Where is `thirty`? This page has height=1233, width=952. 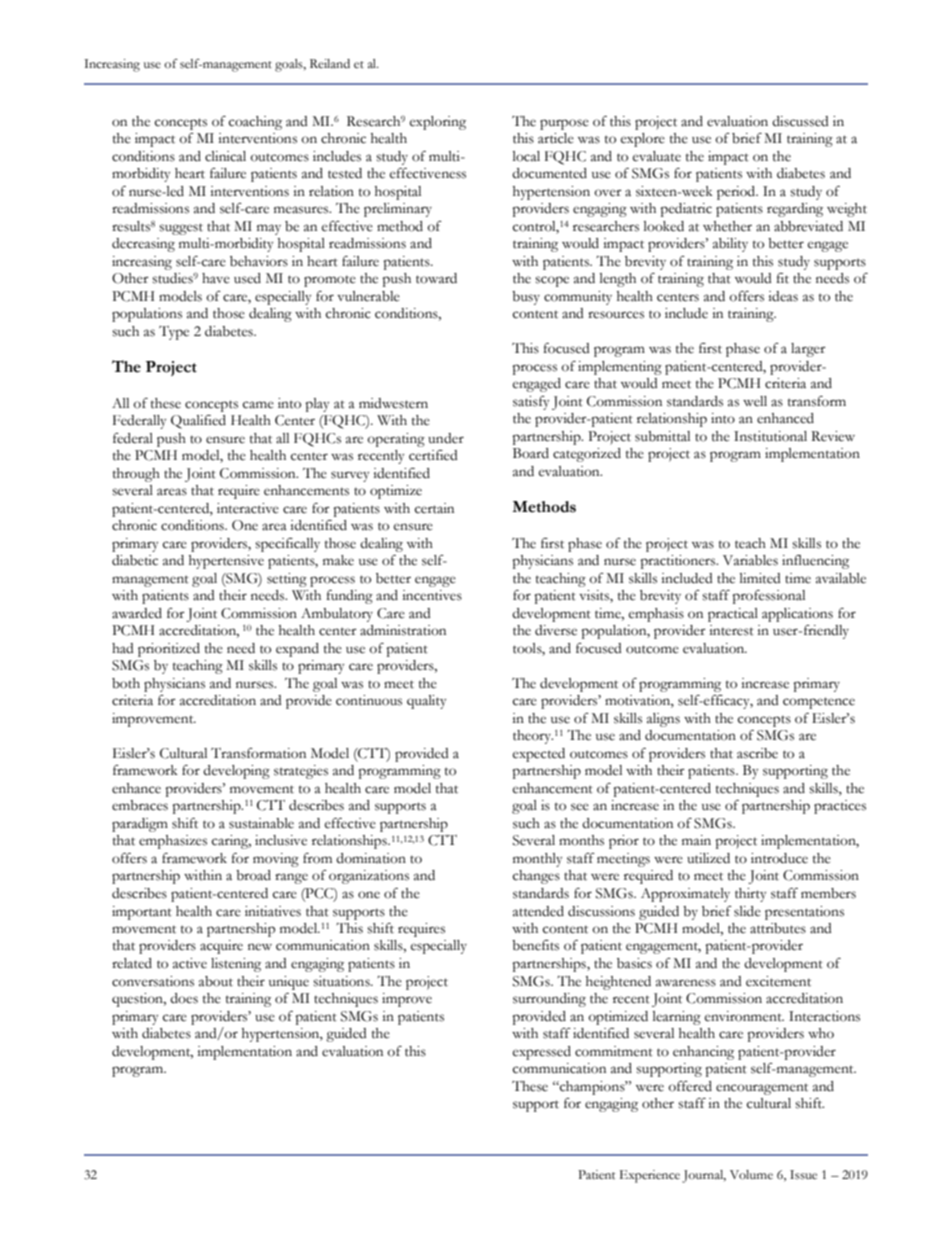
thirty is located at coordinates (750, 895).
